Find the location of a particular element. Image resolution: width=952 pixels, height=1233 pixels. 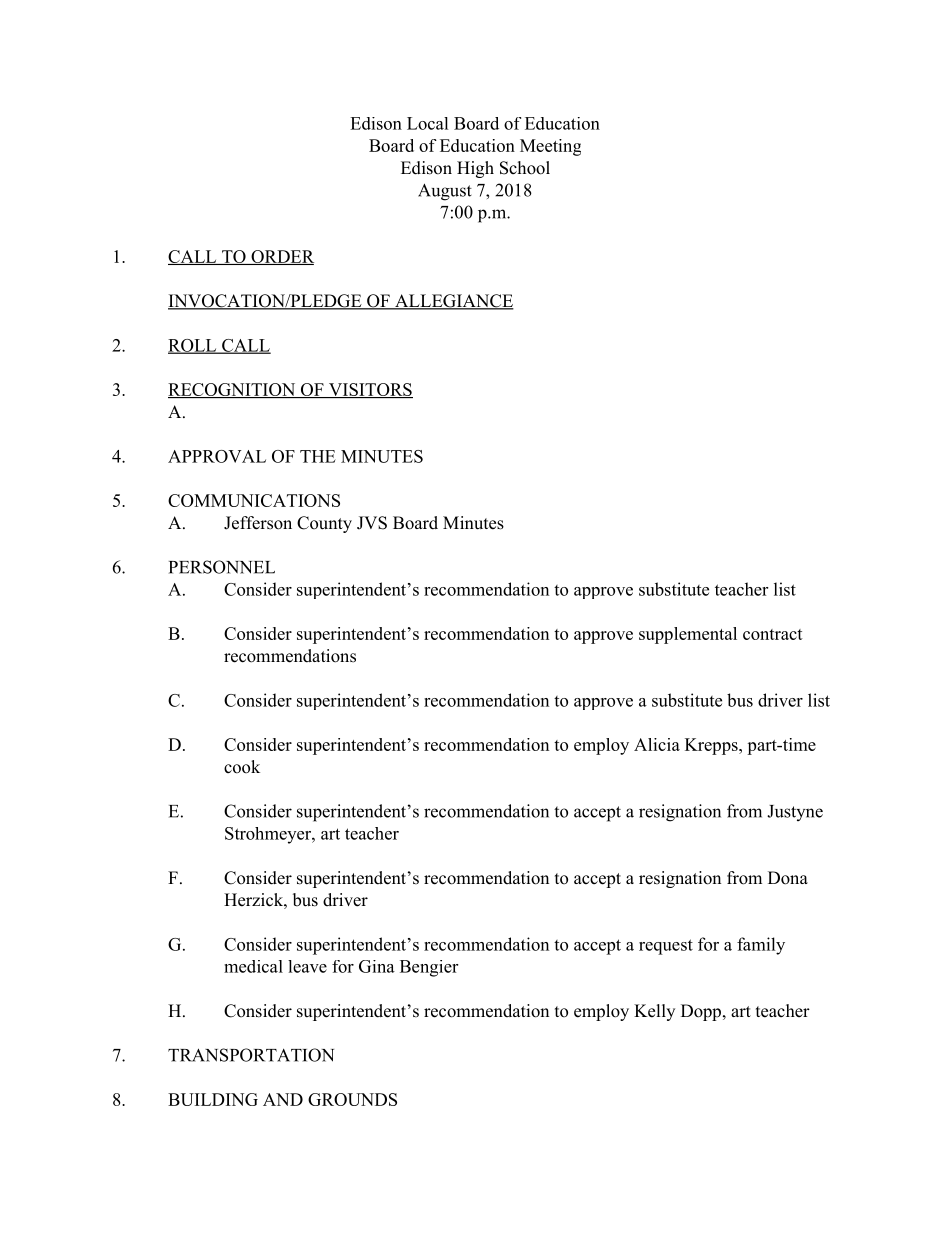

Meeting is located at coordinates (550, 147).
